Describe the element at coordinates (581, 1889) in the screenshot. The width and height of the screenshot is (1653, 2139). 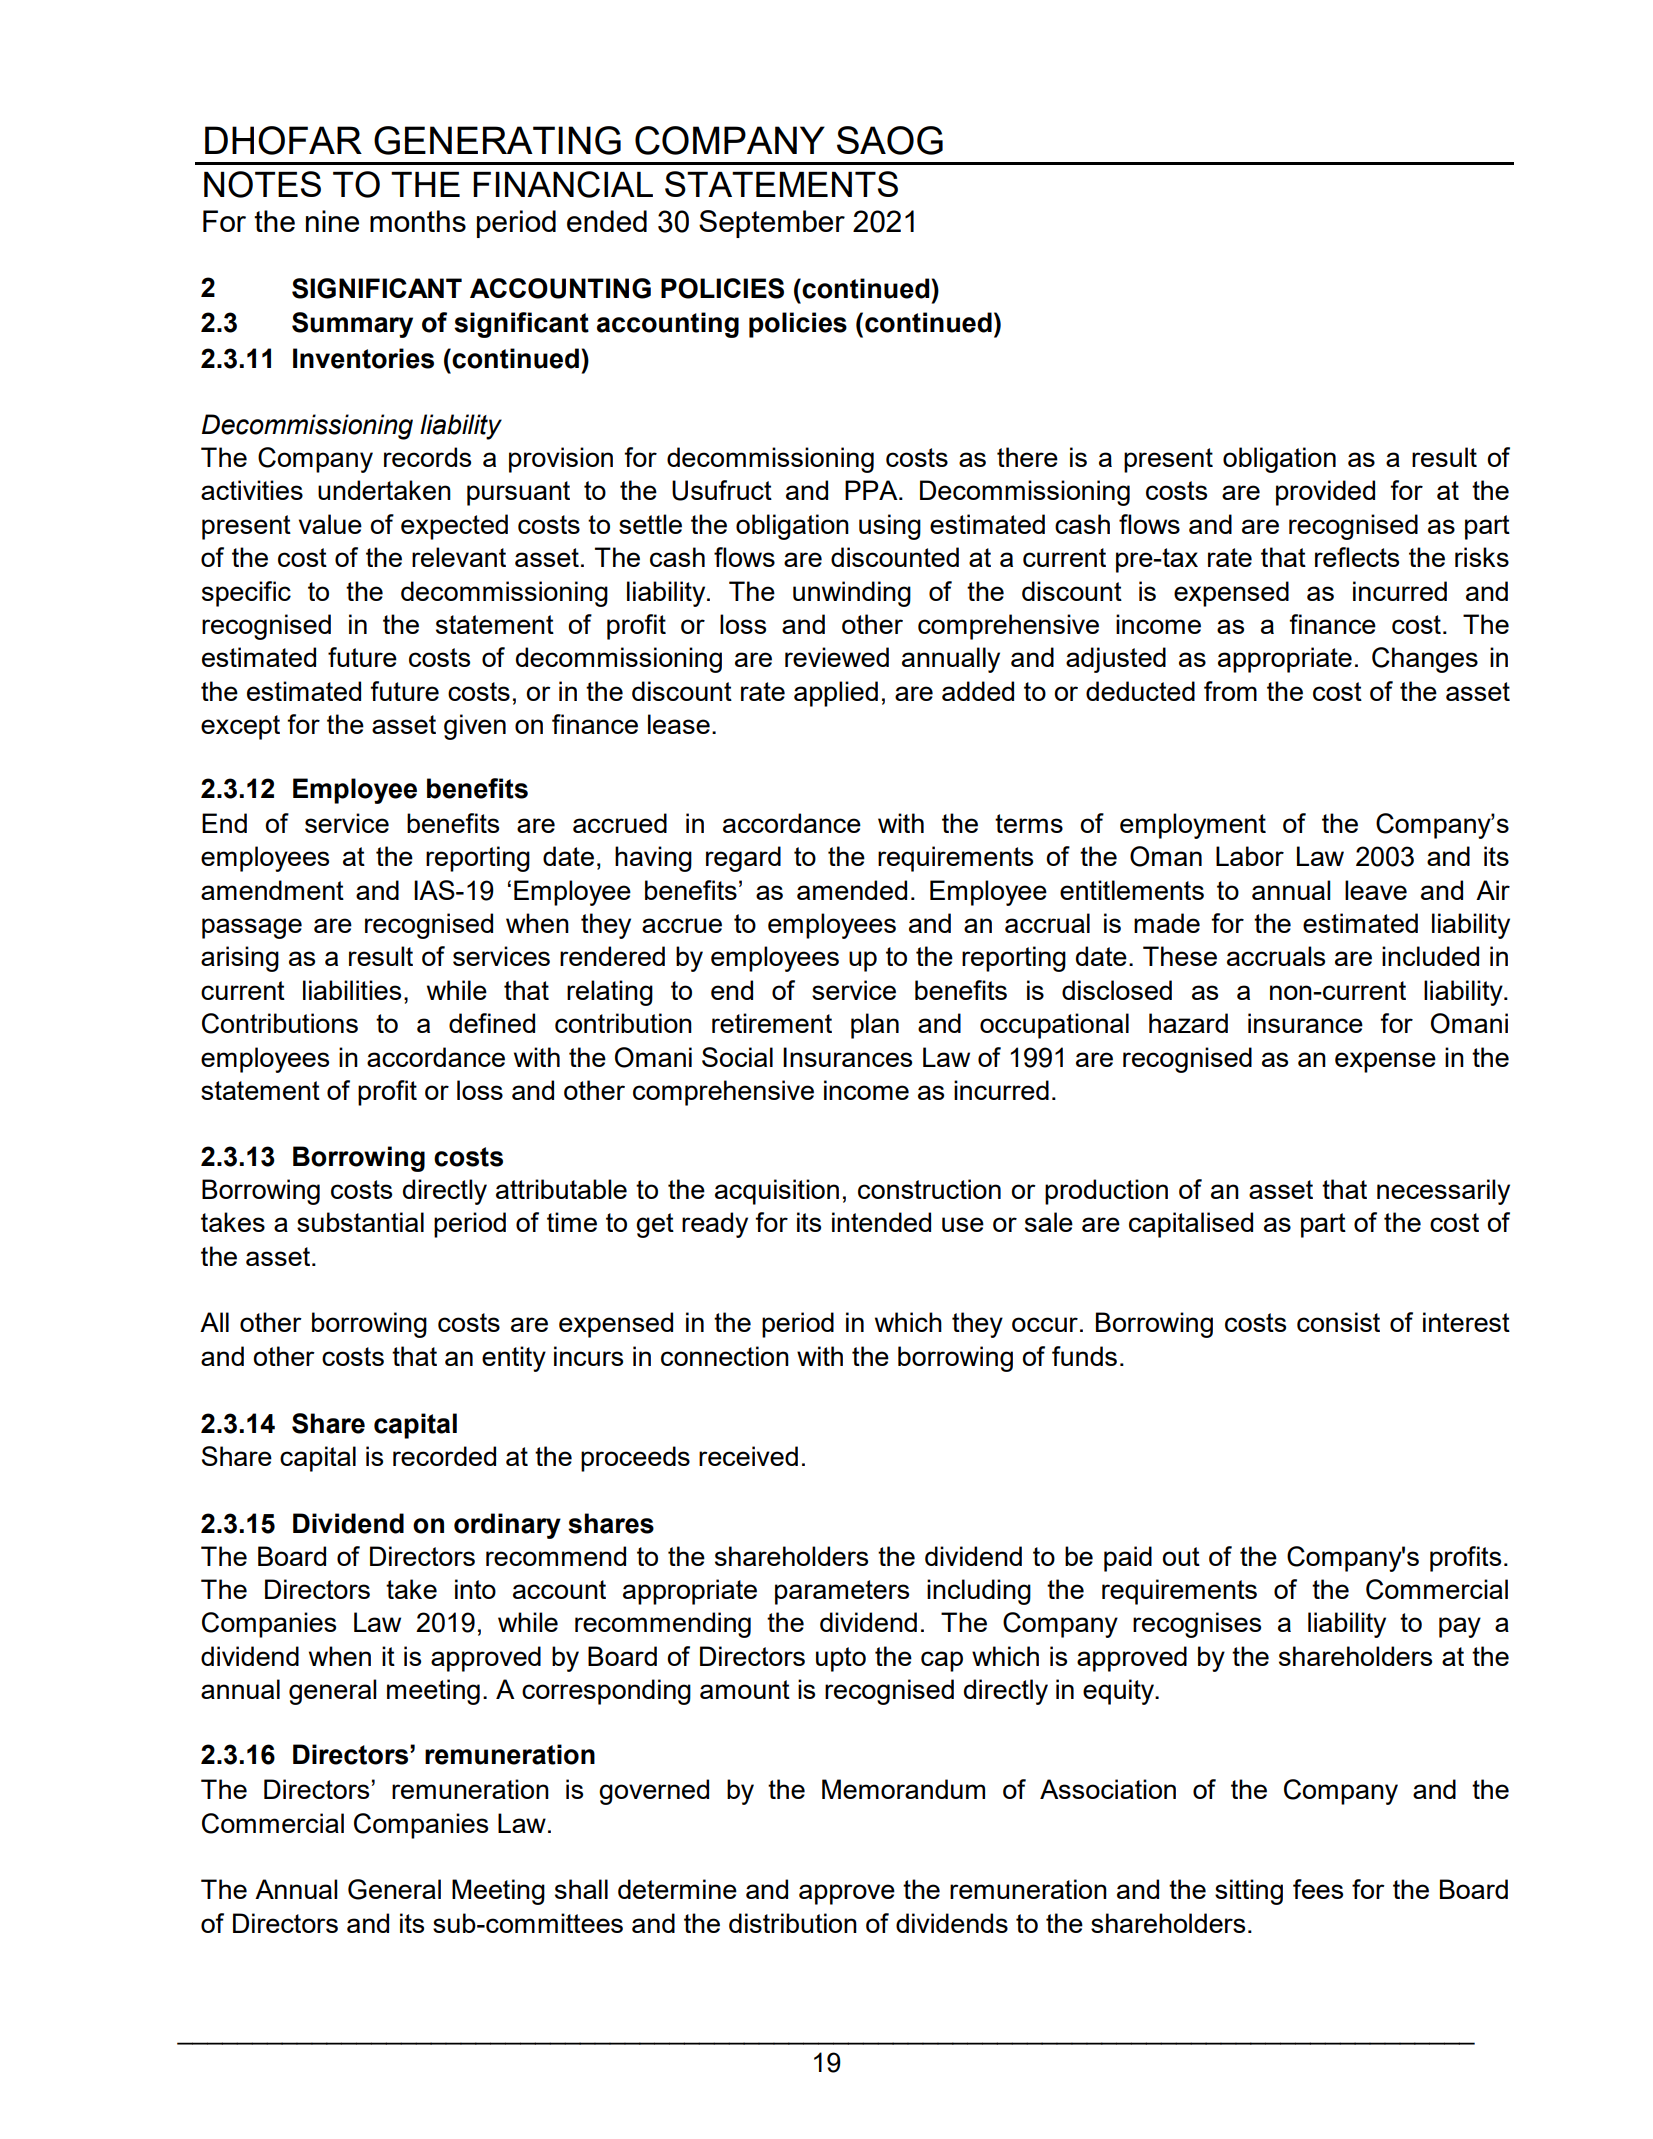
I see `shall` at that location.
